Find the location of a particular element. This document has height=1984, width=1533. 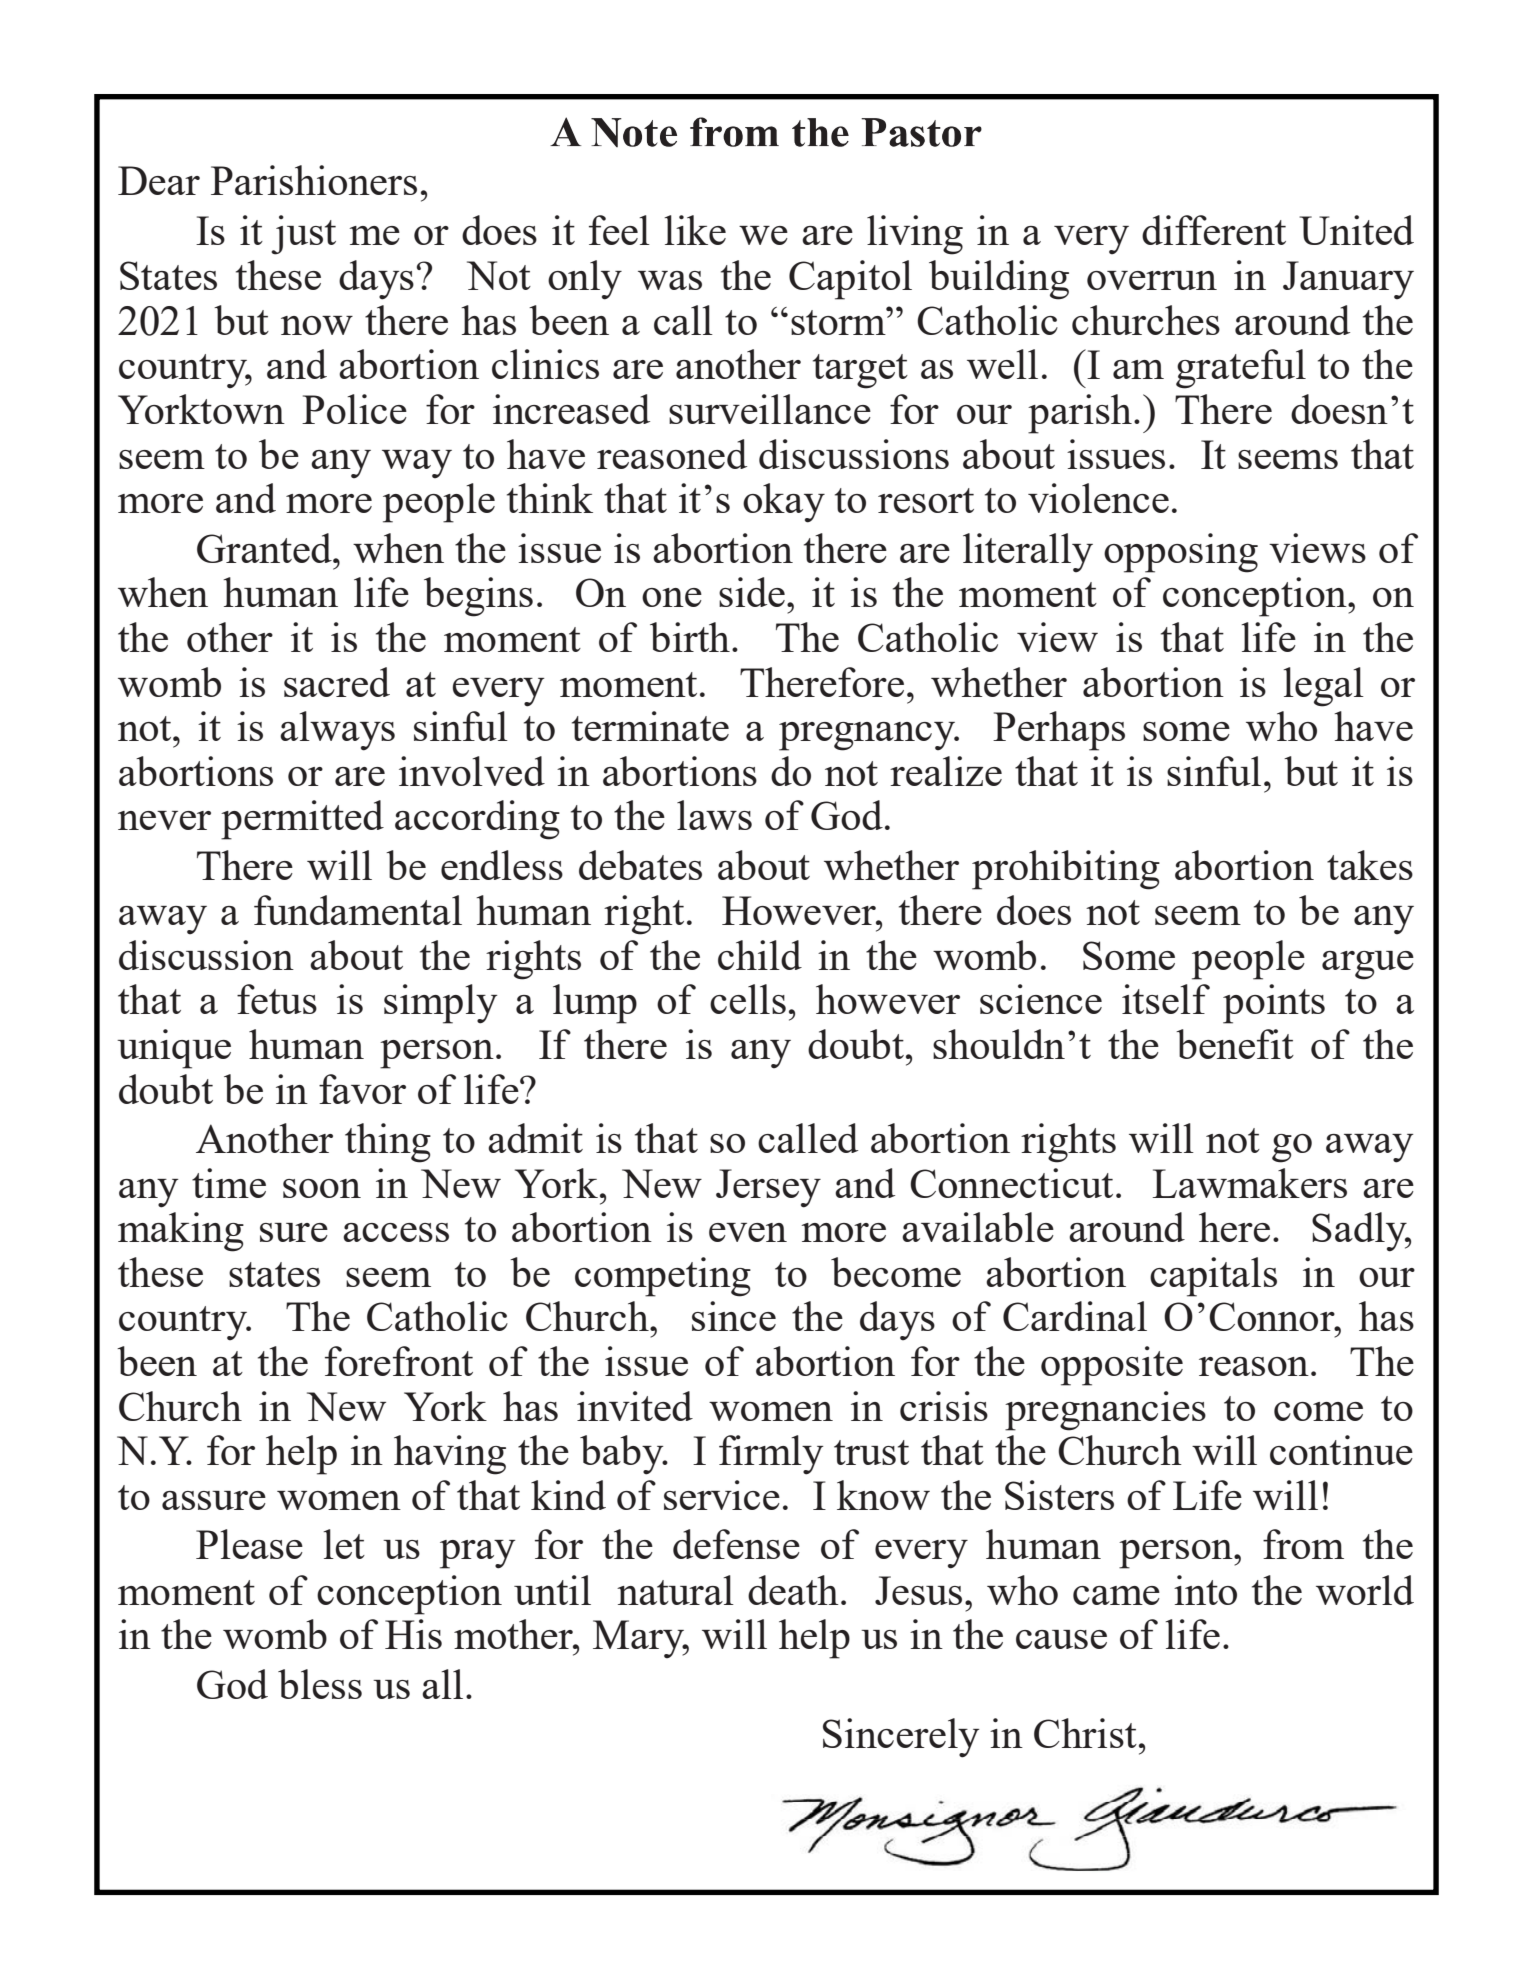

different is located at coordinates (1214, 230).
